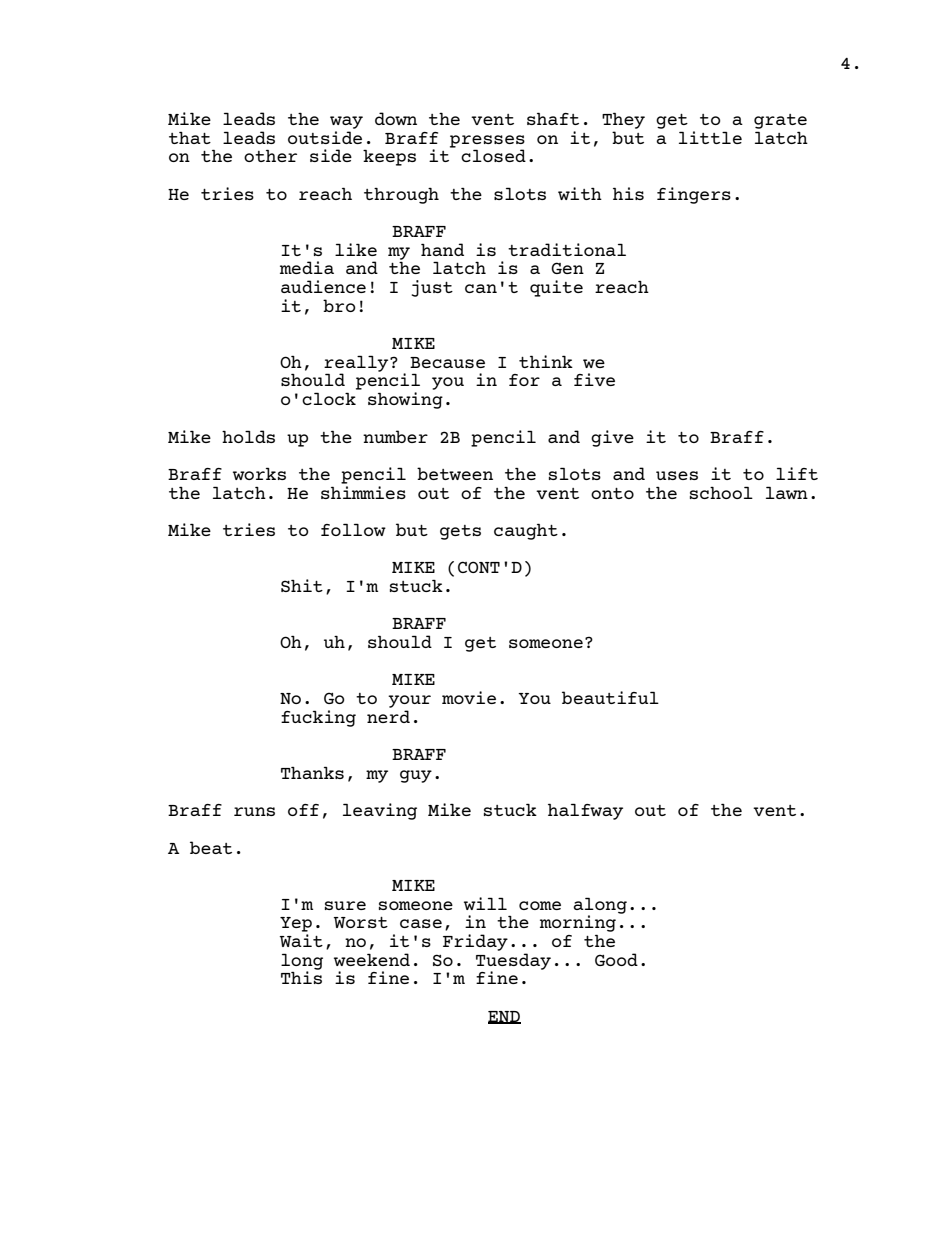 This screenshot has height=1233, width=952. Describe the element at coordinates (710, 137) in the screenshot. I see `little` at that location.
